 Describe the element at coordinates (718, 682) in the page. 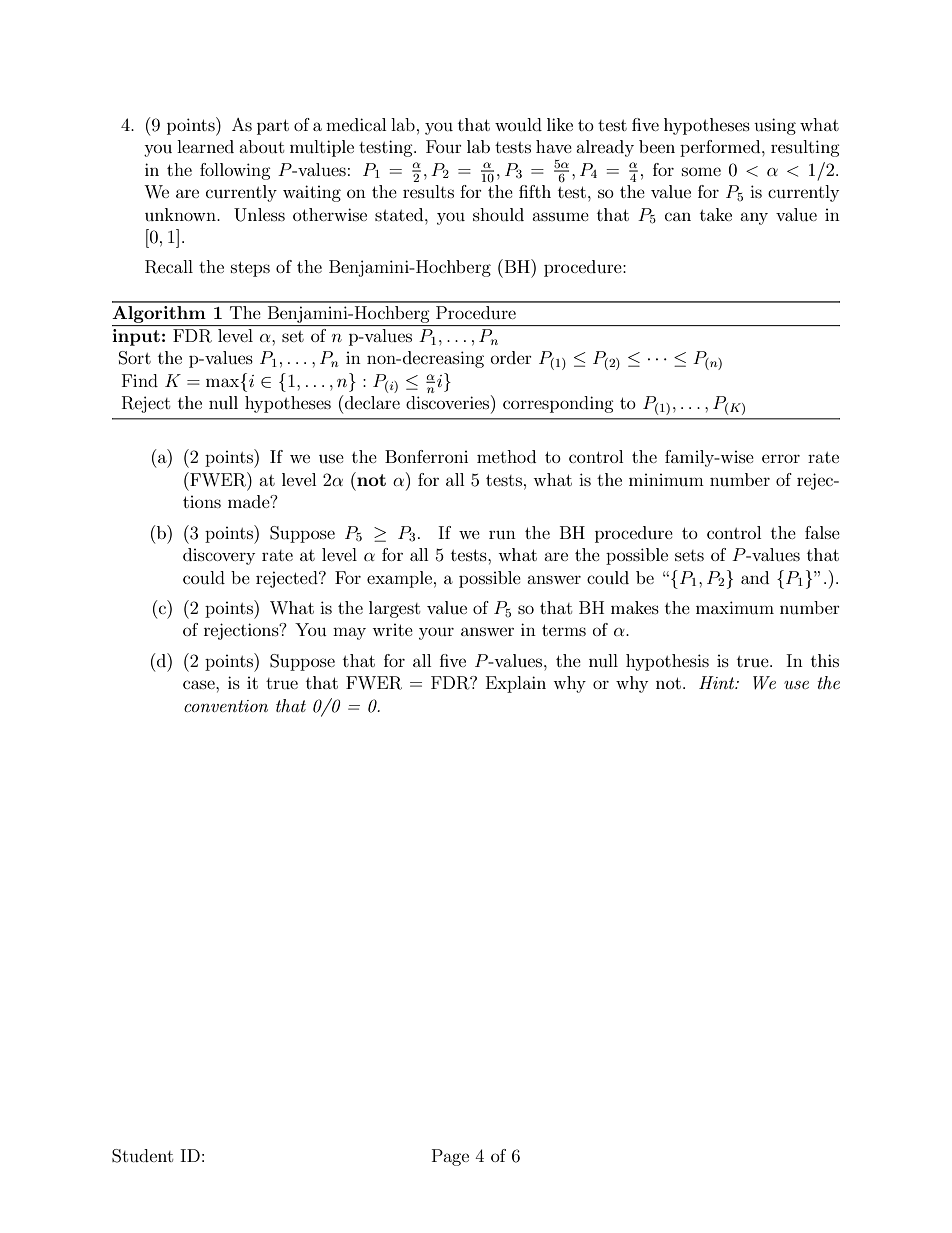

I see `Hint` at that location.
